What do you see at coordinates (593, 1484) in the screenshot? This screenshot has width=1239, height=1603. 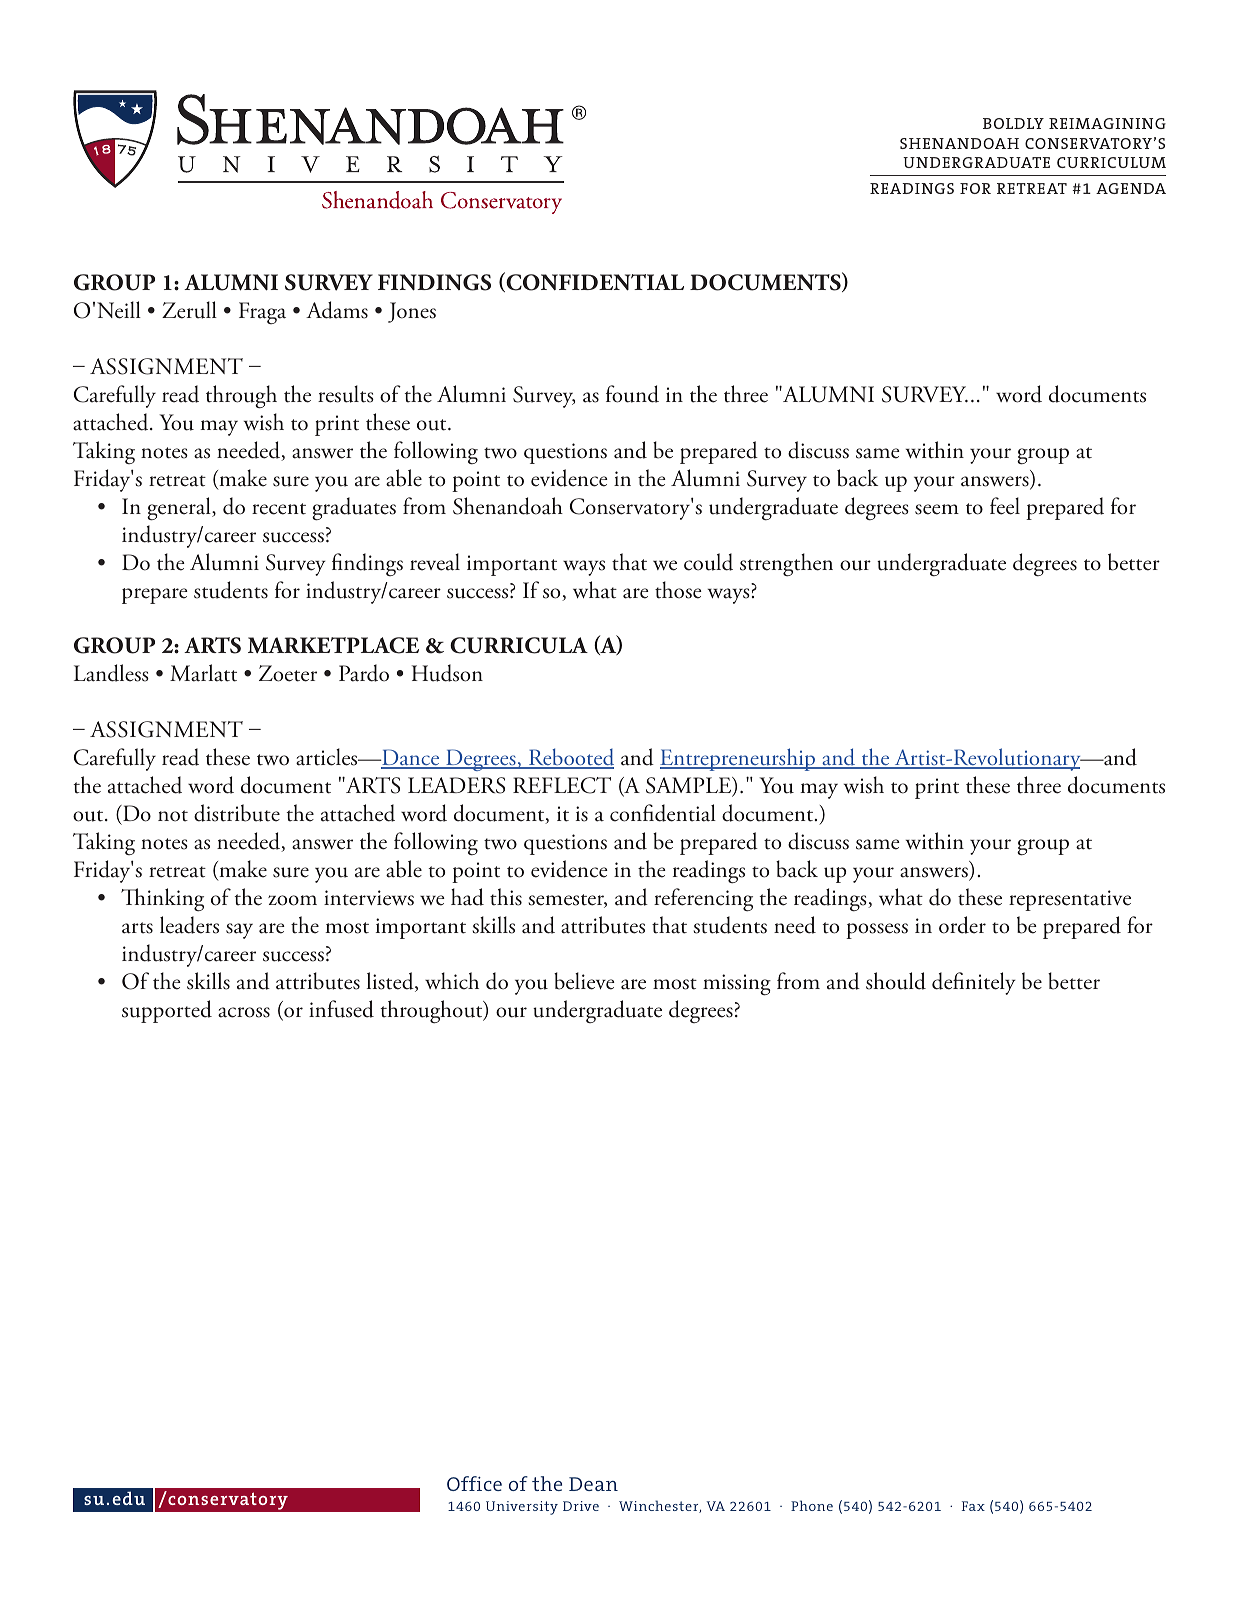 I see `Dean` at bounding box center [593, 1484].
